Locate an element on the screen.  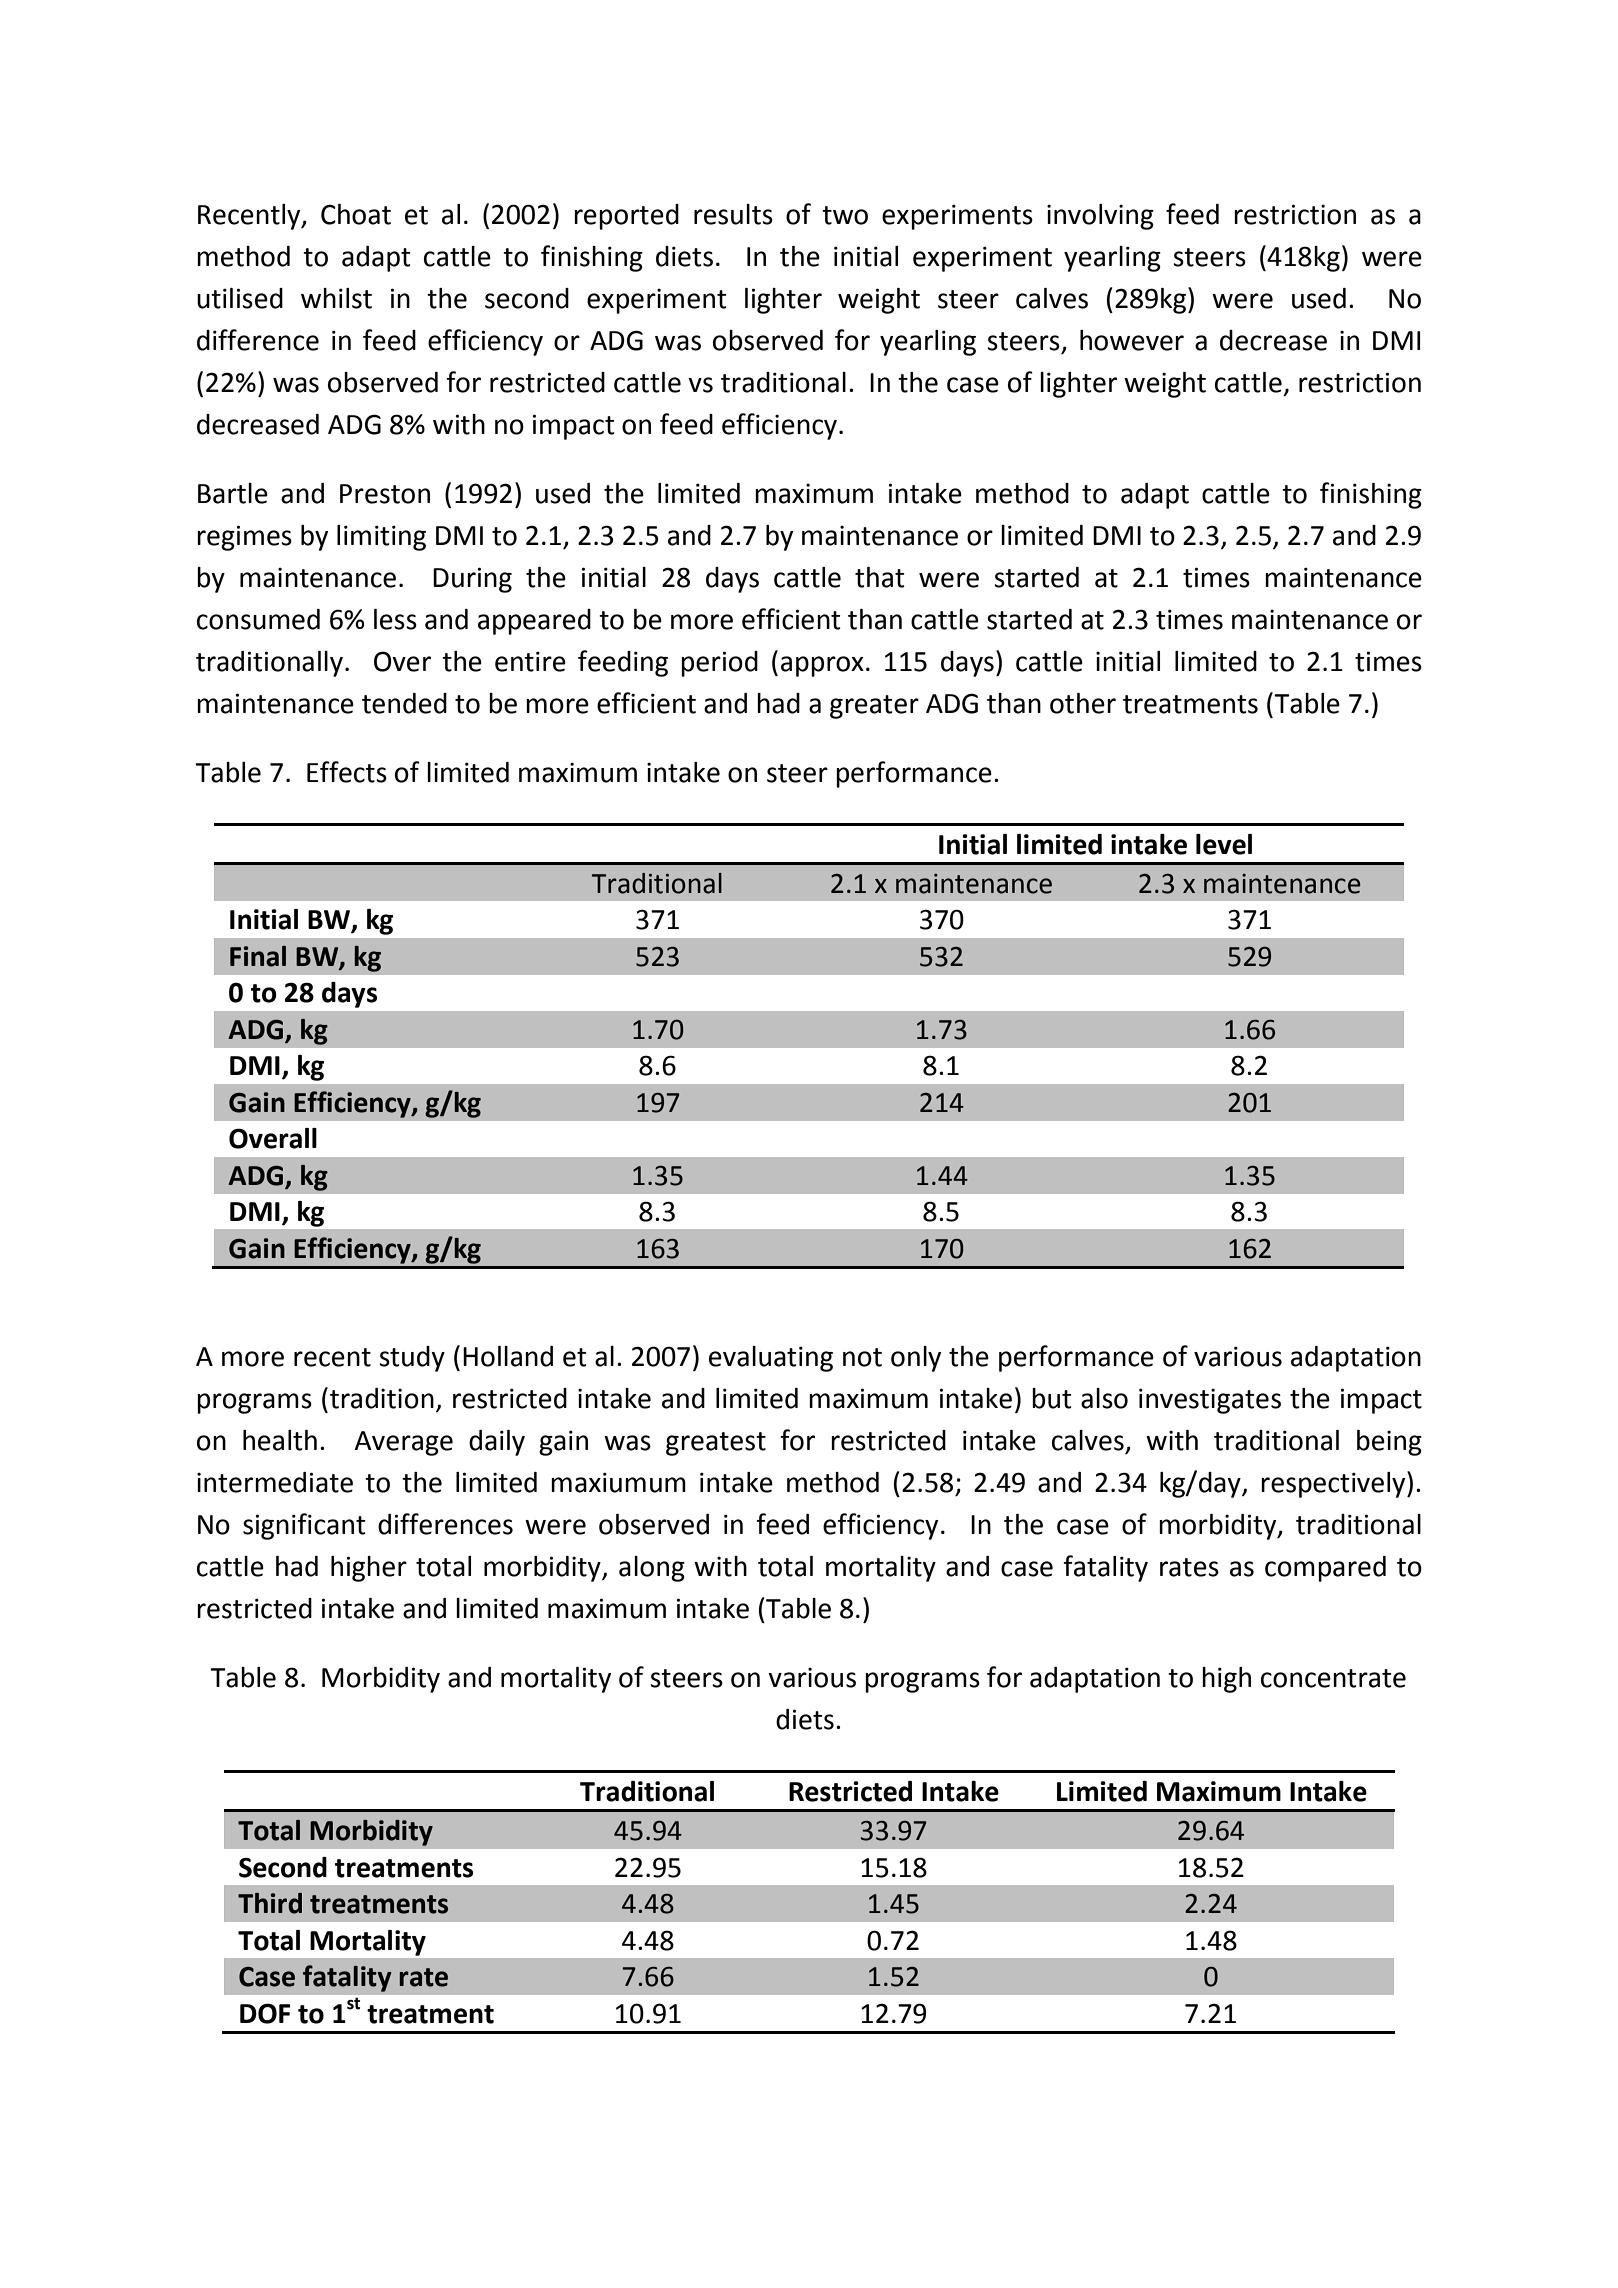
however is located at coordinates (1132, 340).
